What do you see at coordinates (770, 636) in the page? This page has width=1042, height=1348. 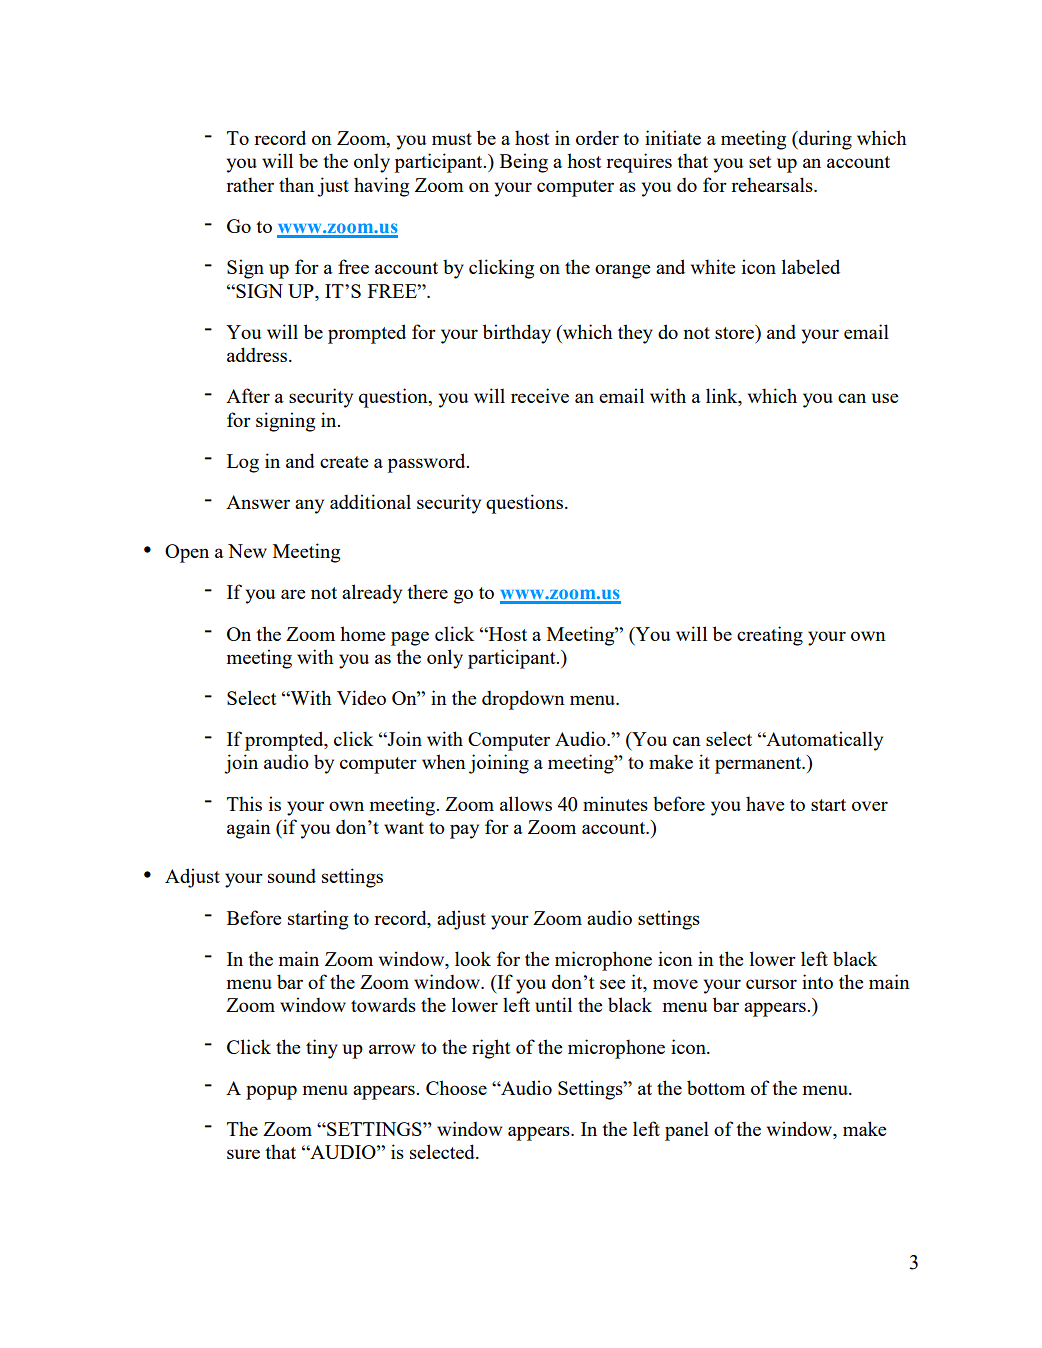 I see `creating` at bounding box center [770, 636].
